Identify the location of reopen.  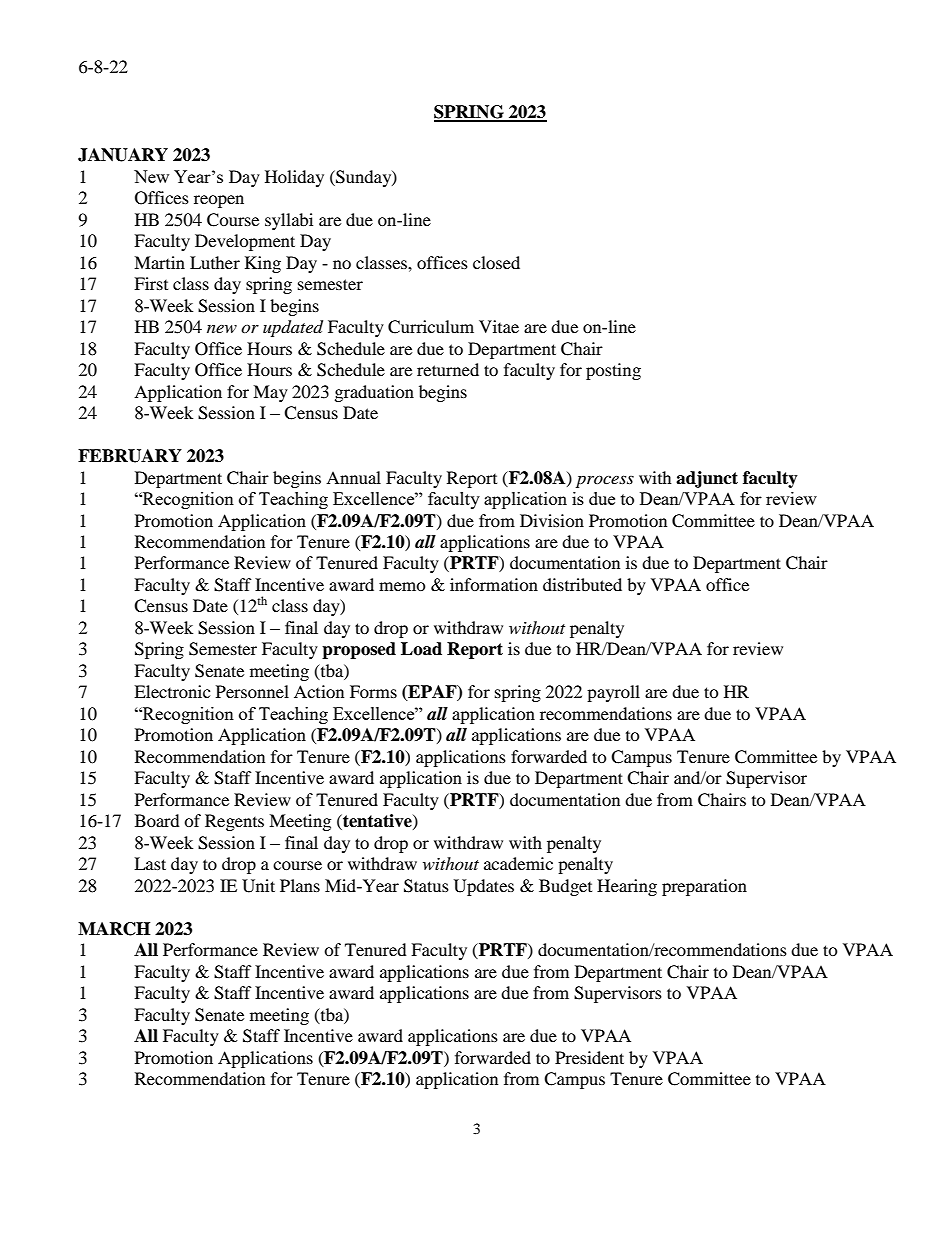
(219, 201).
